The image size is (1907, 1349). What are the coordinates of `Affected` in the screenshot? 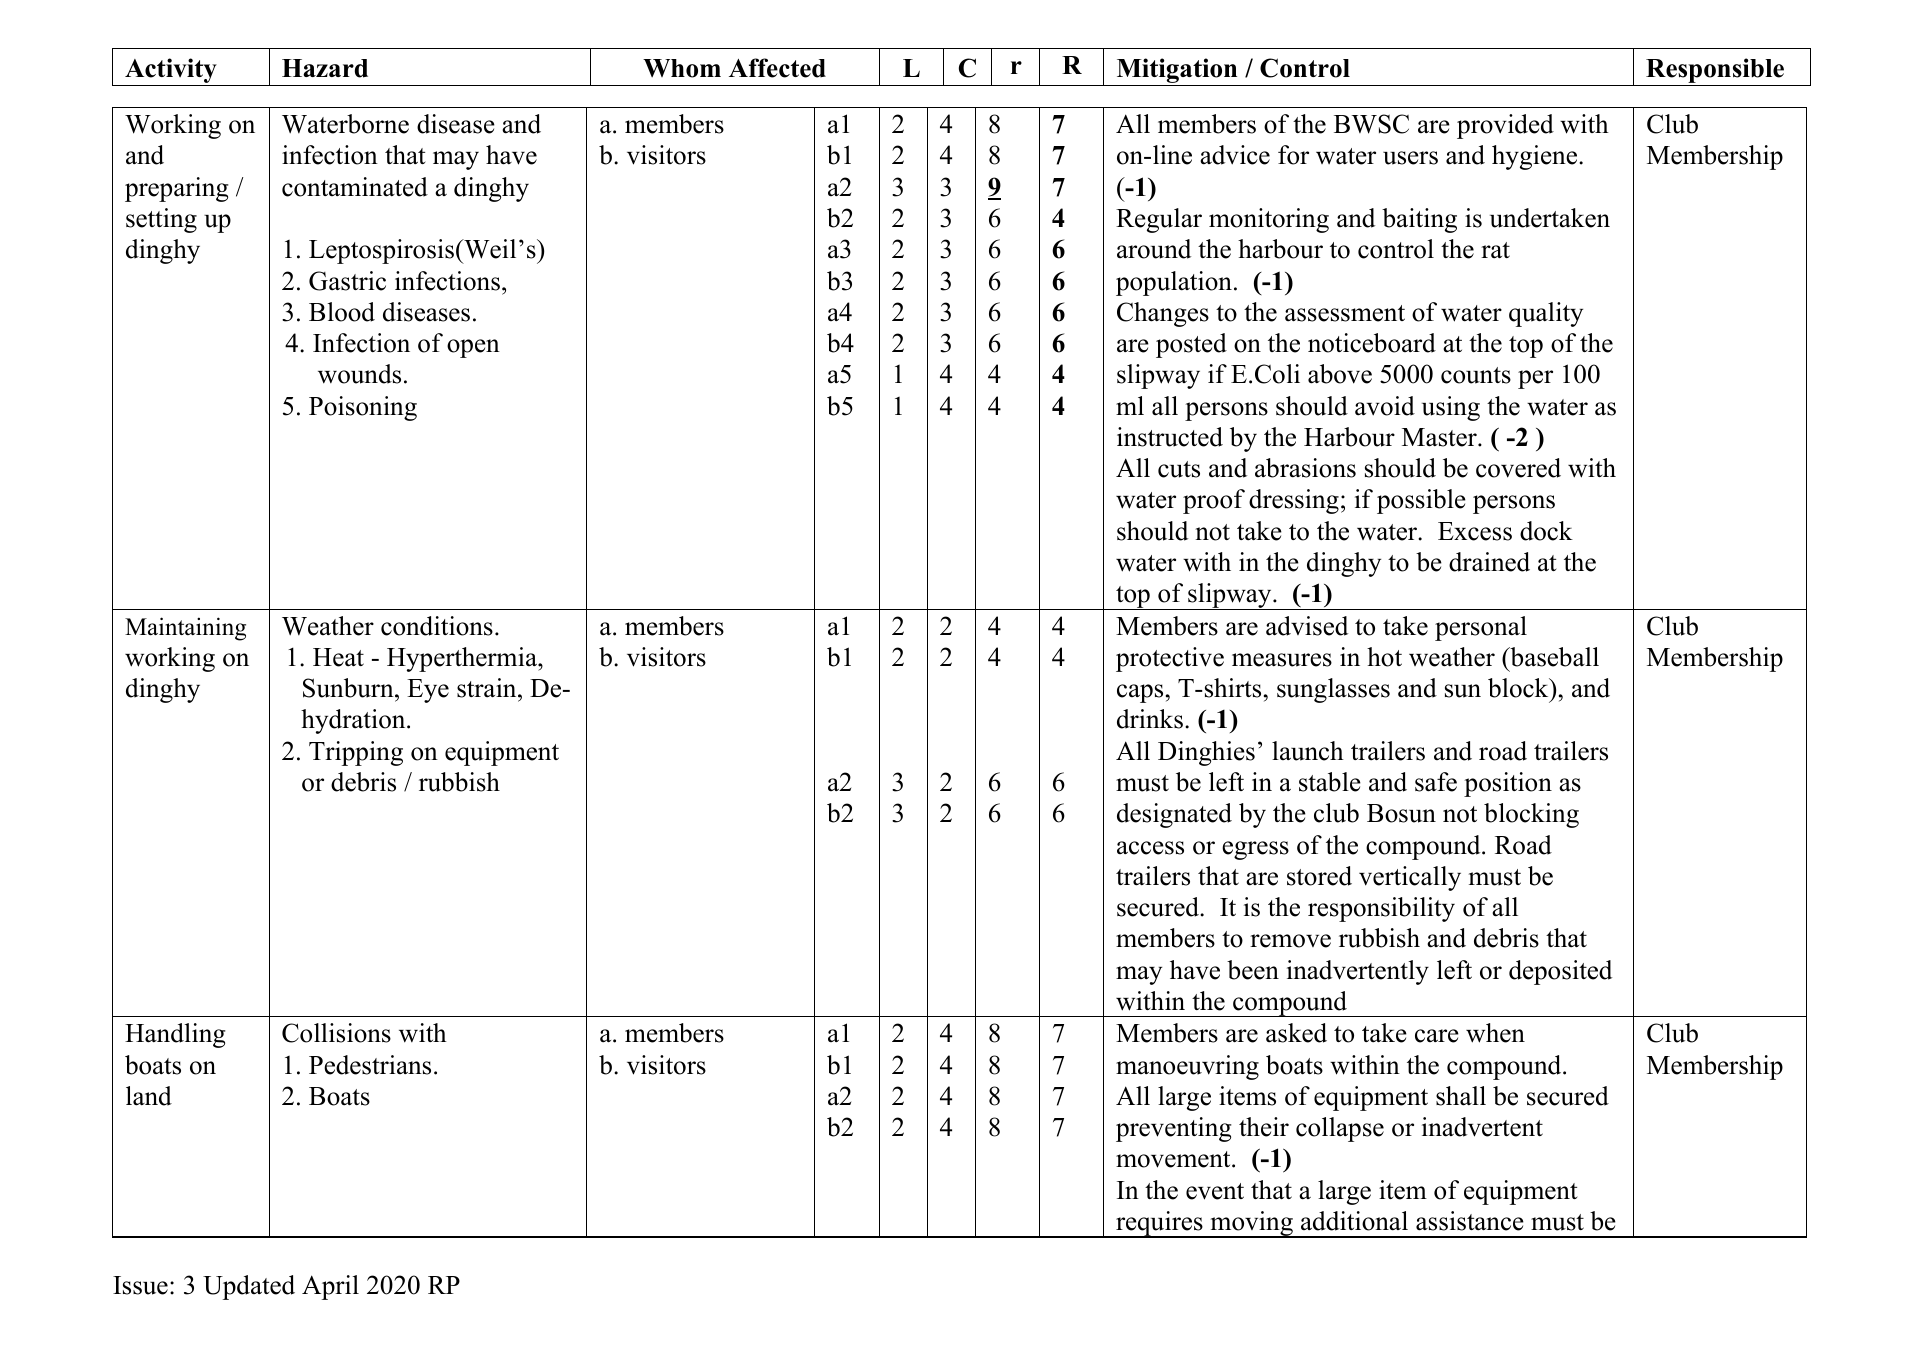 It's located at (777, 68).
